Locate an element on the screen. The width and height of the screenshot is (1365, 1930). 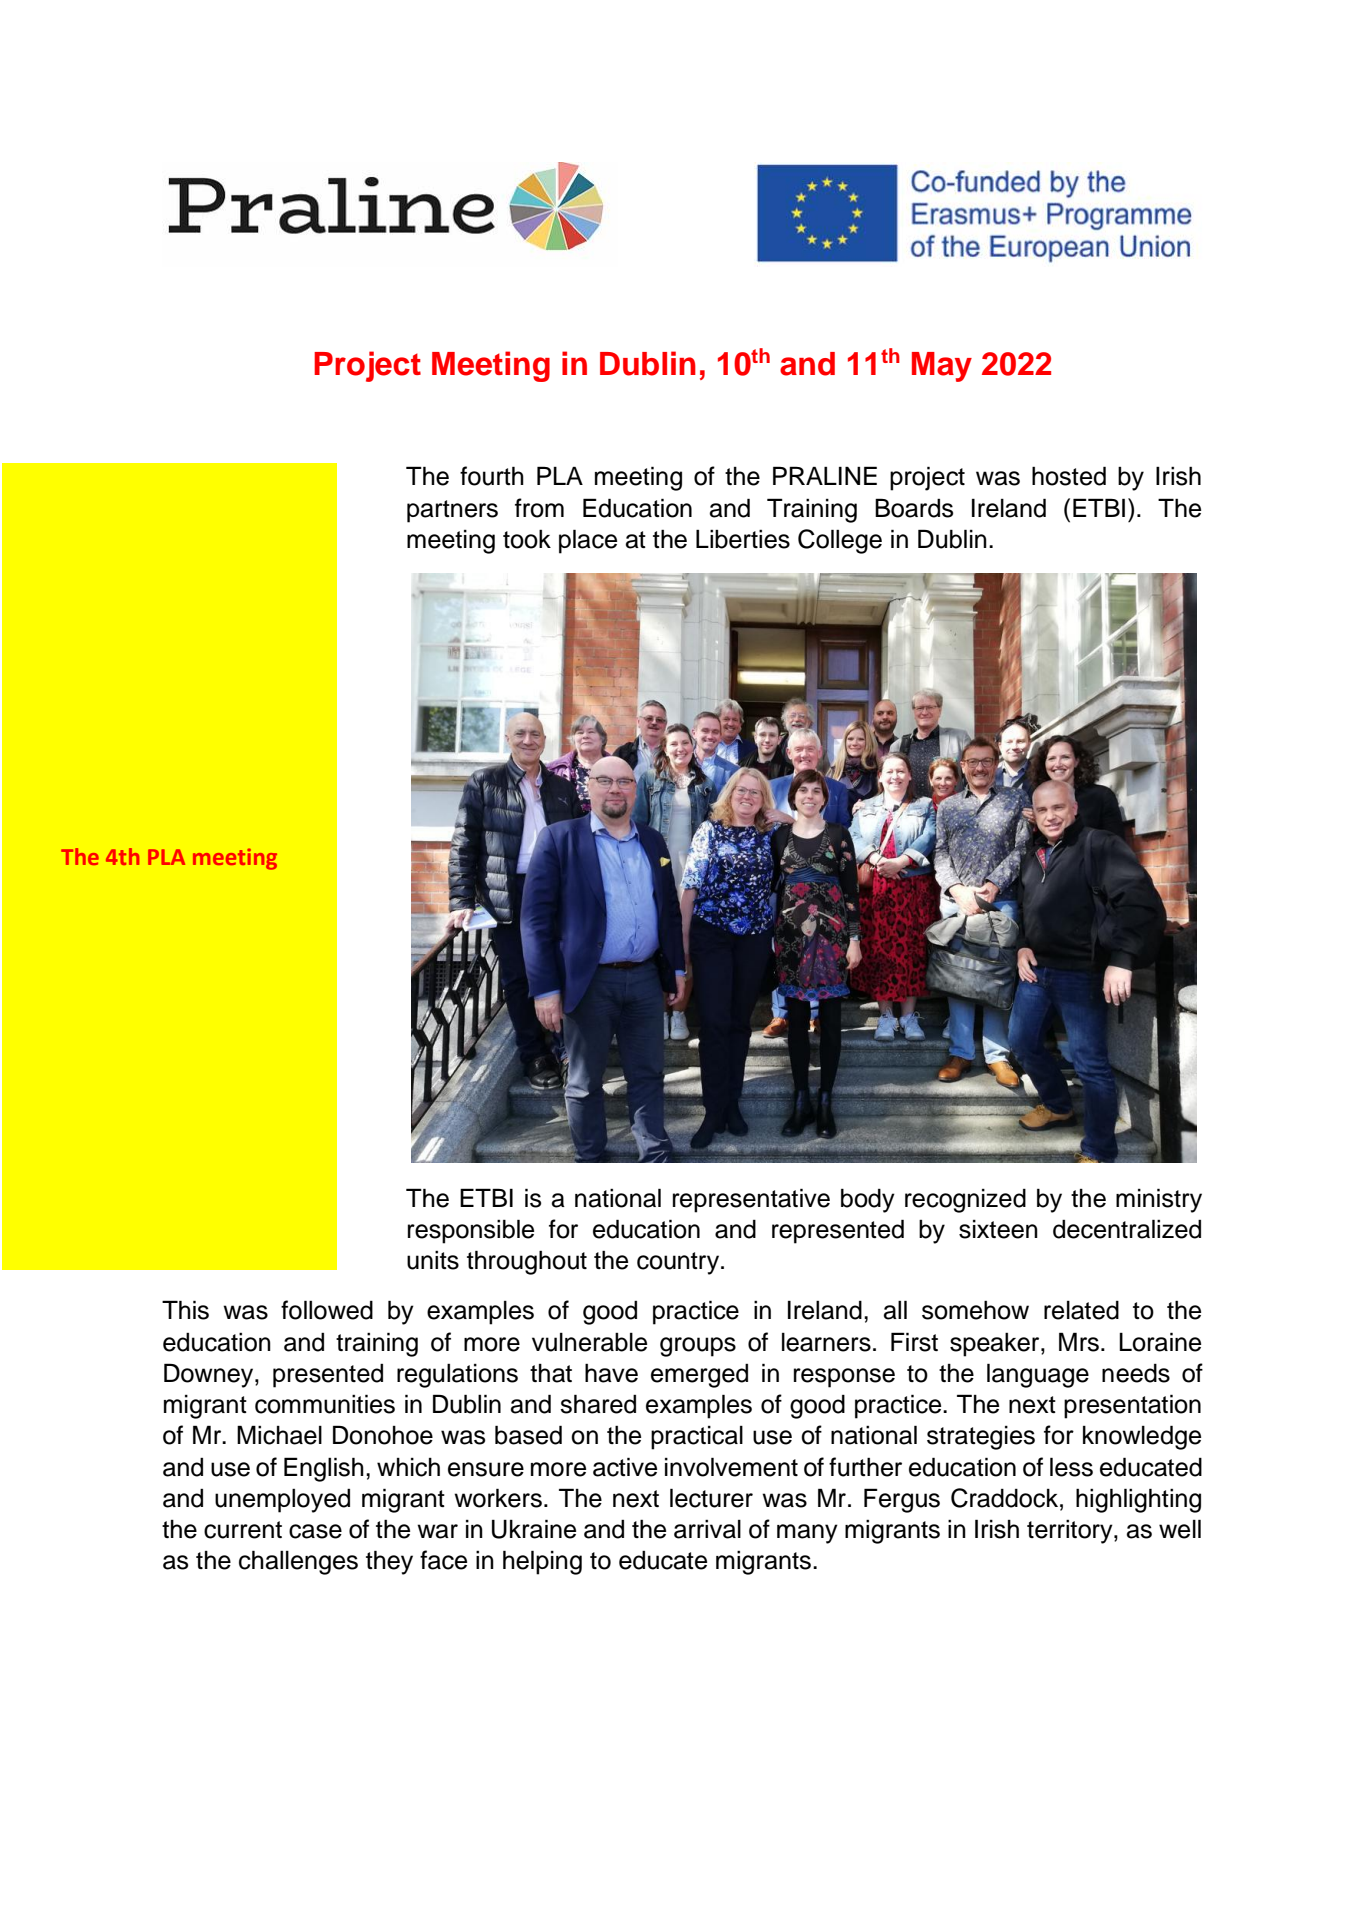
fourth is located at coordinates (492, 476).
